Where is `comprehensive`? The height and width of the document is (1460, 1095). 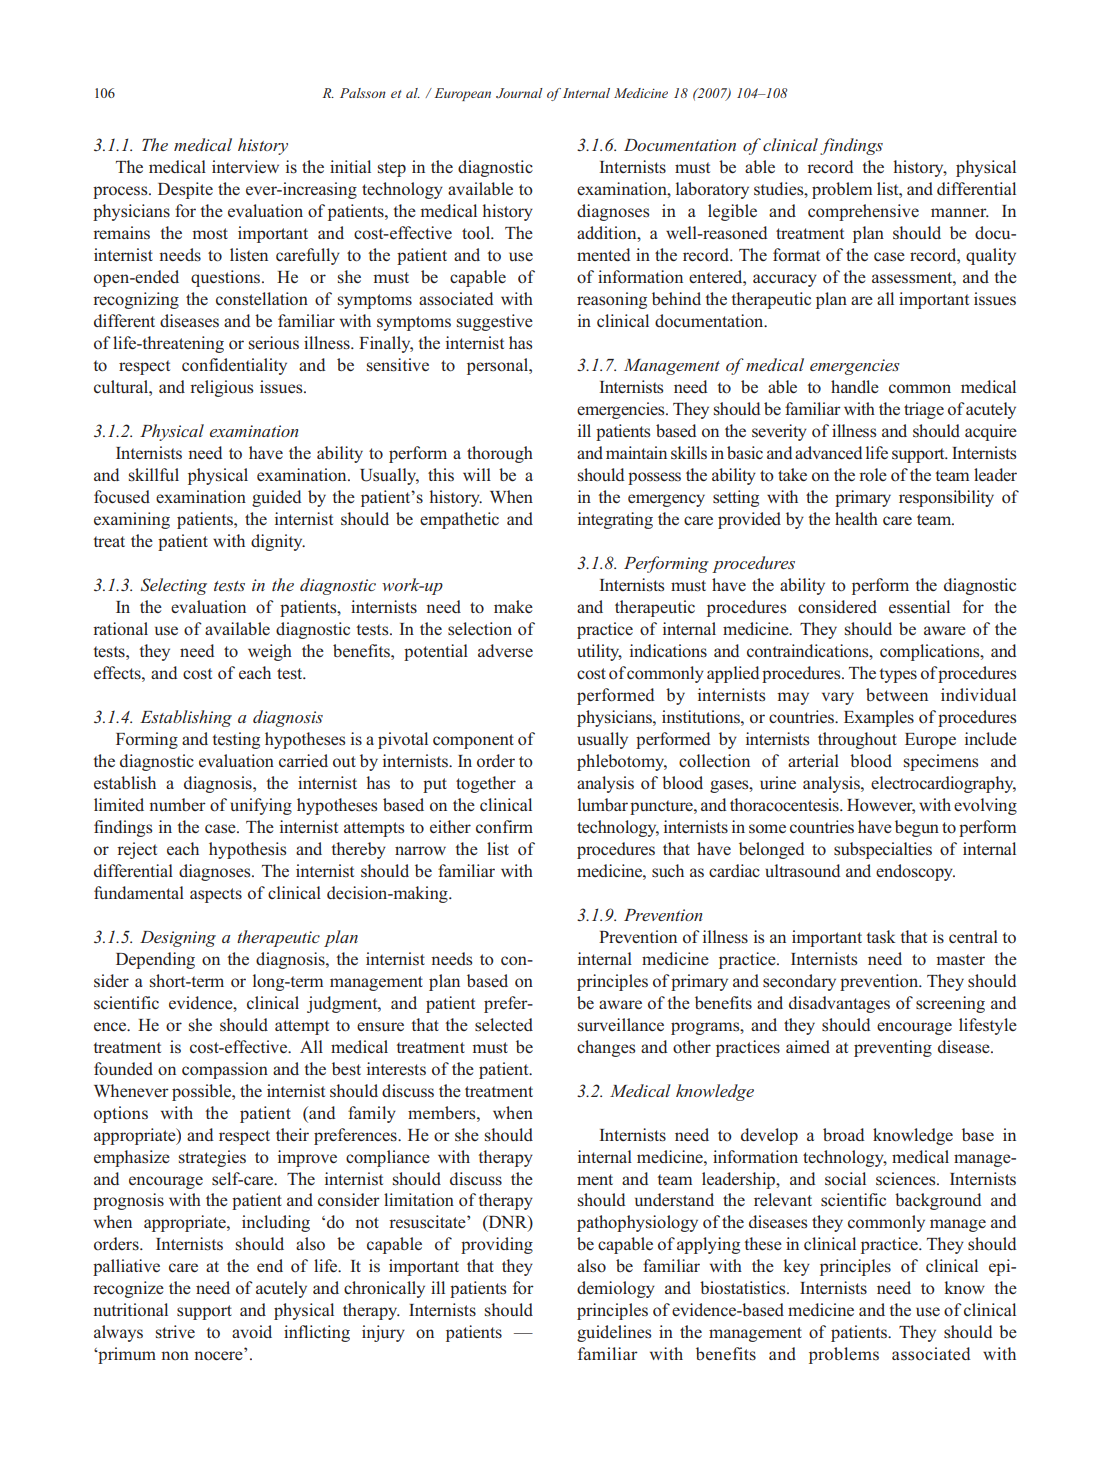 comprehensive is located at coordinates (863, 212).
